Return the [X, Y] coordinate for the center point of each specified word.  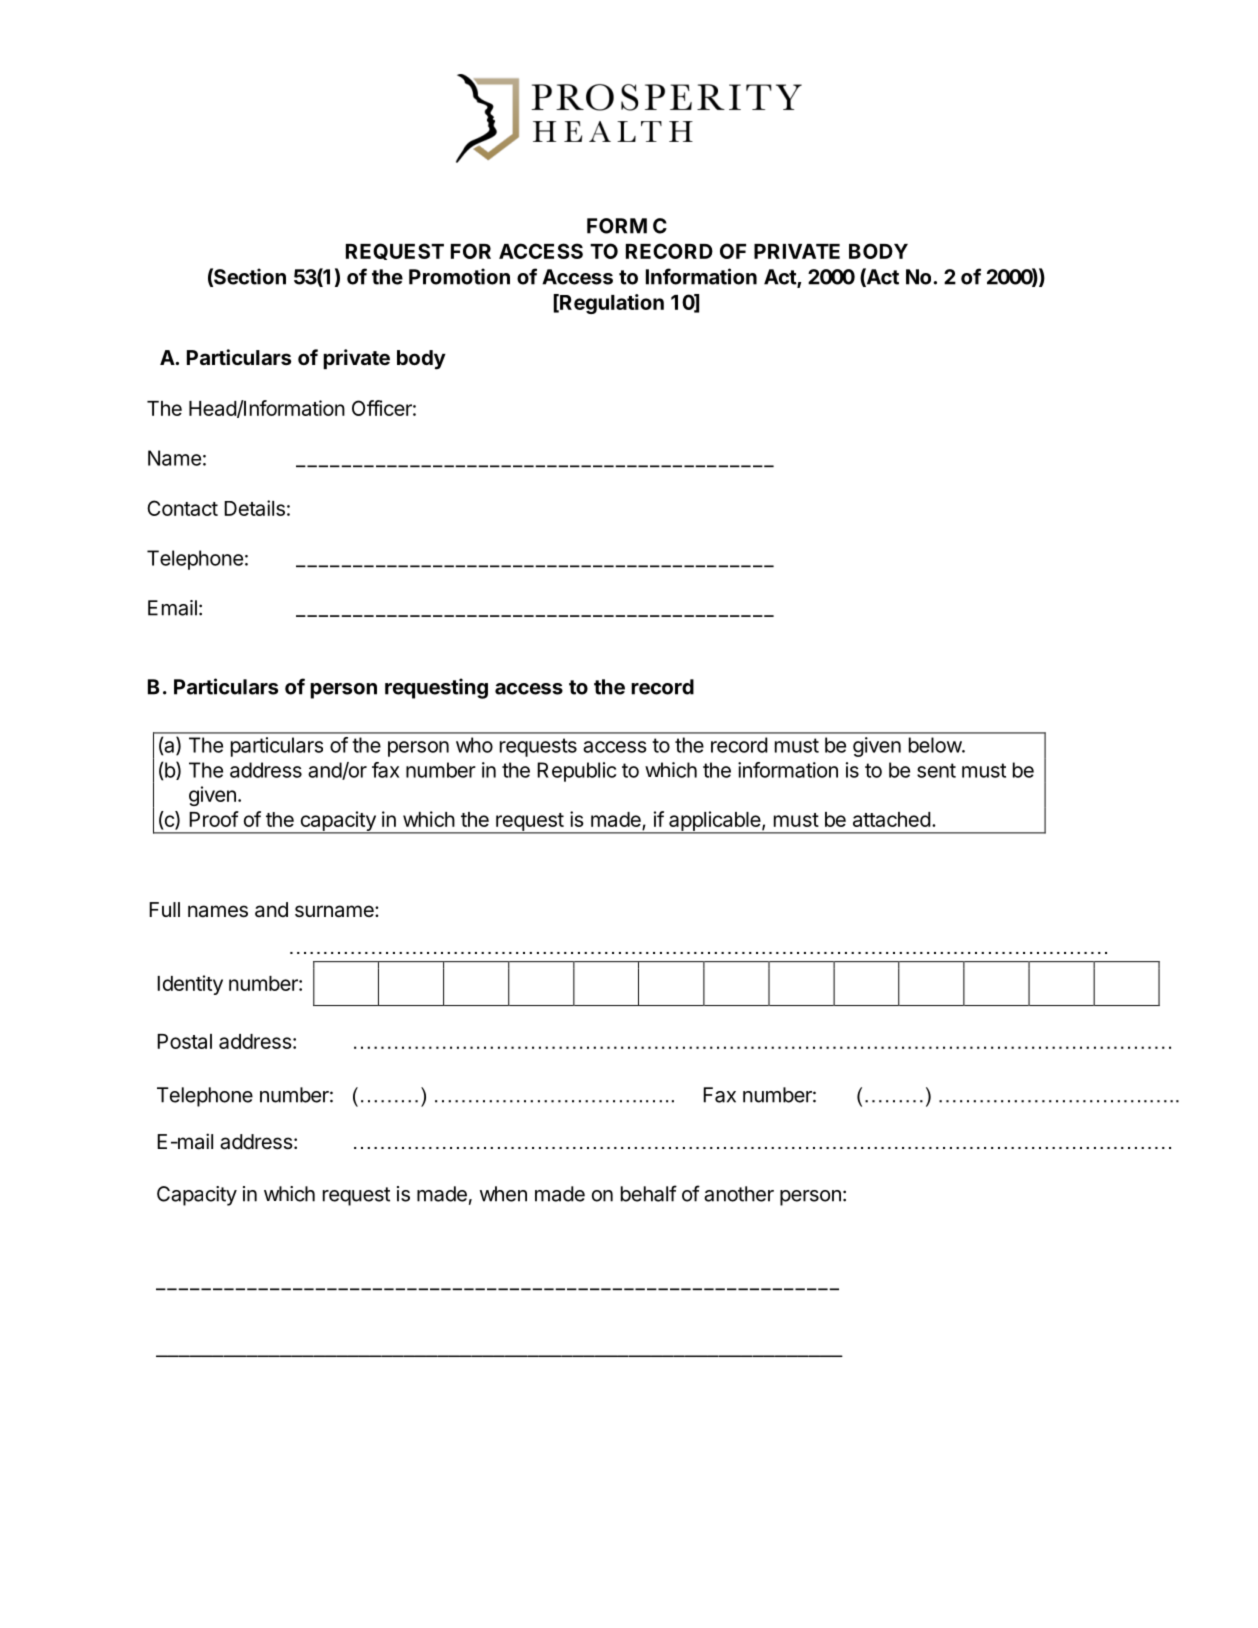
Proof [214, 819]
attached [892, 819]
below [936, 745]
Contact [182, 508]
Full [164, 909]
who [474, 745]
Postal [184, 1041]
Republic [576, 772]
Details [254, 508]
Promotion [459, 276]
